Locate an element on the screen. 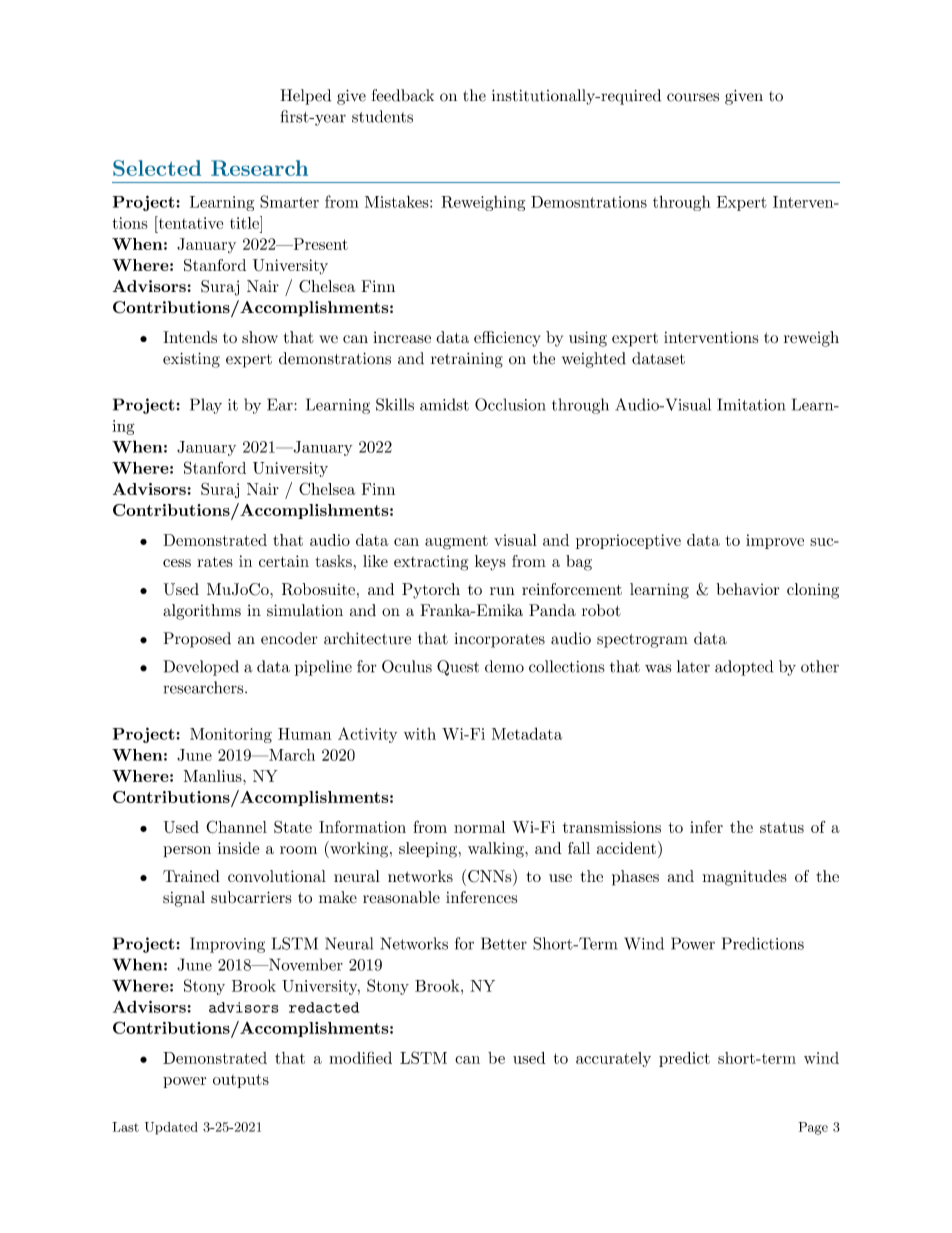 This screenshot has width=952, height=1233. certain is located at coordinates (284, 561).
